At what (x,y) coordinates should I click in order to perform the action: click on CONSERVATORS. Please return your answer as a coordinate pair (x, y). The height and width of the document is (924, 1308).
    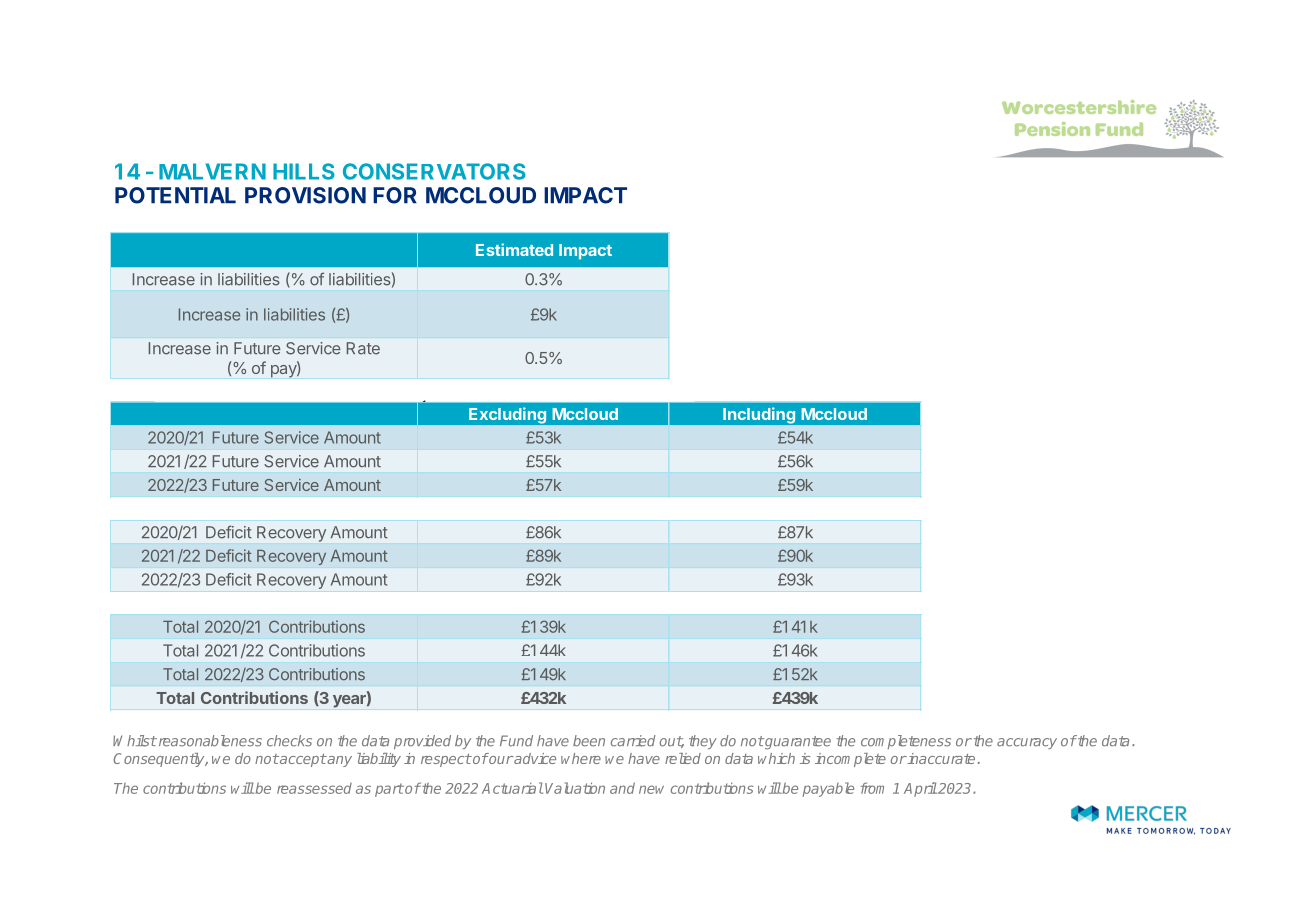
    Looking at the image, I should click on (434, 171).
